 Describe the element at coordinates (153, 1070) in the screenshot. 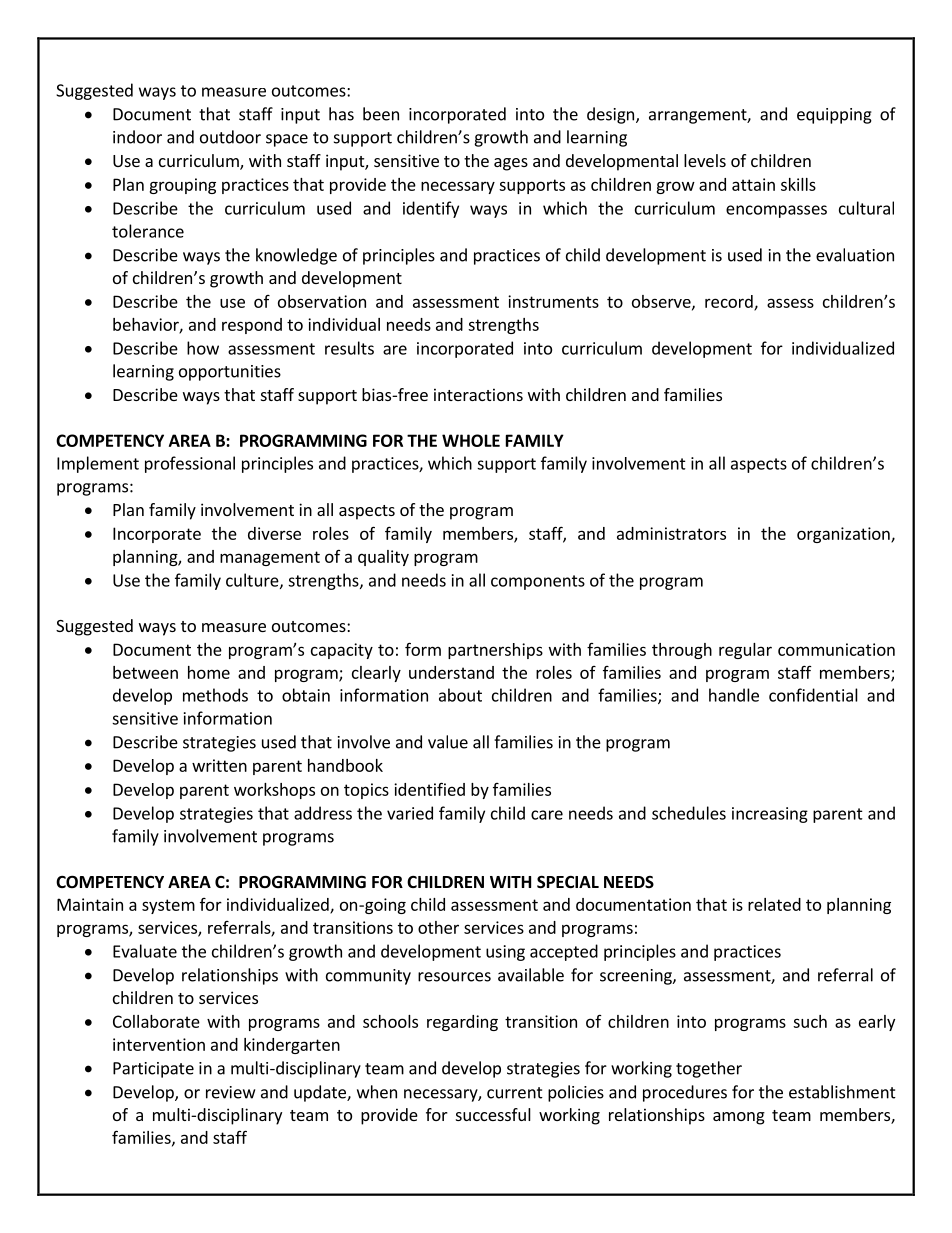

I see `Participate` at that location.
